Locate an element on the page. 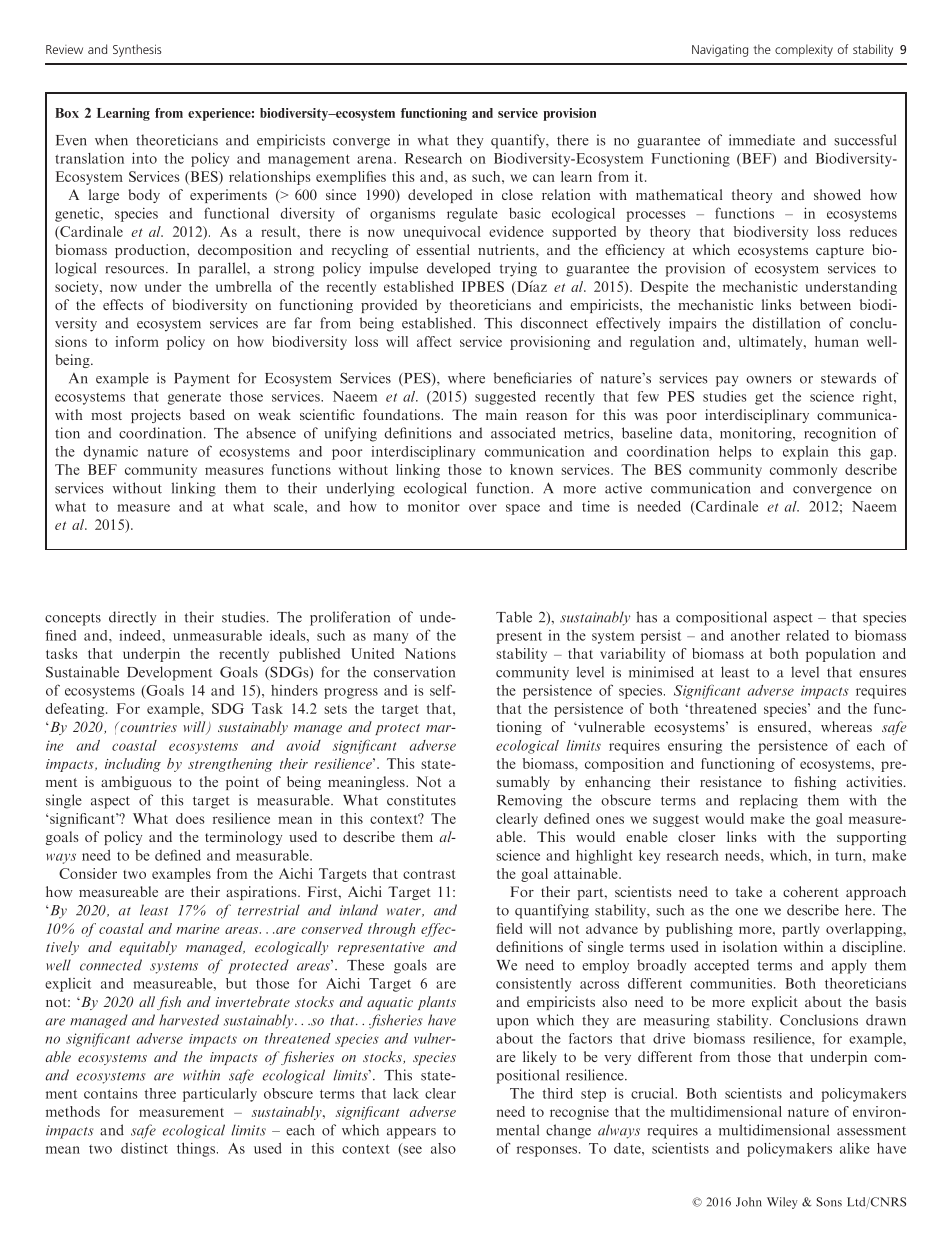  associated is located at coordinates (523, 433).
